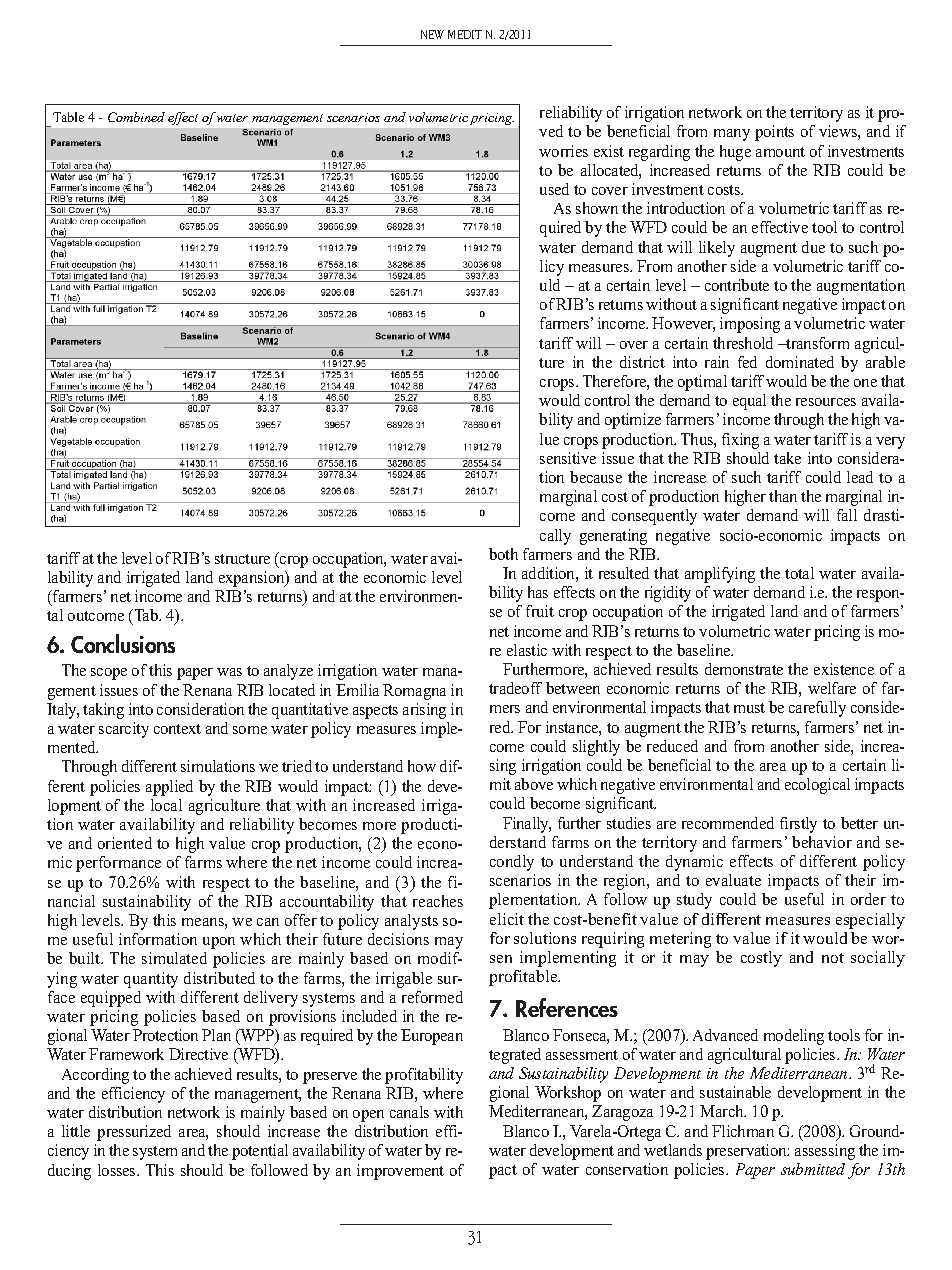 This screenshot has height=1270, width=952. What do you see at coordinates (817, 786) in the screenshot?
I see `ecological` at bounding box center [817, 786].
